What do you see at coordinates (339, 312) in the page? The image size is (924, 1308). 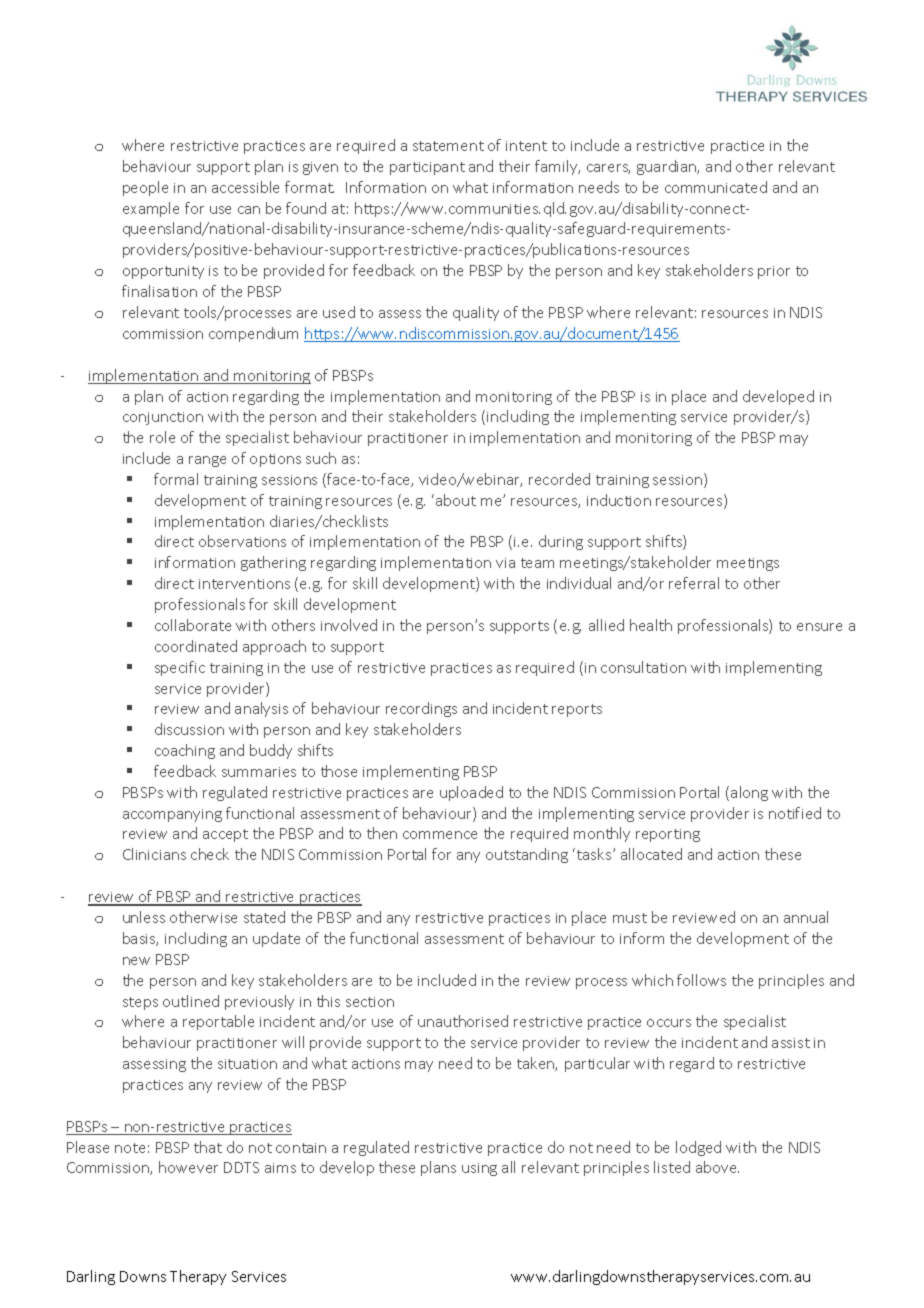 I see `used` at bounding box center [339, 312].
